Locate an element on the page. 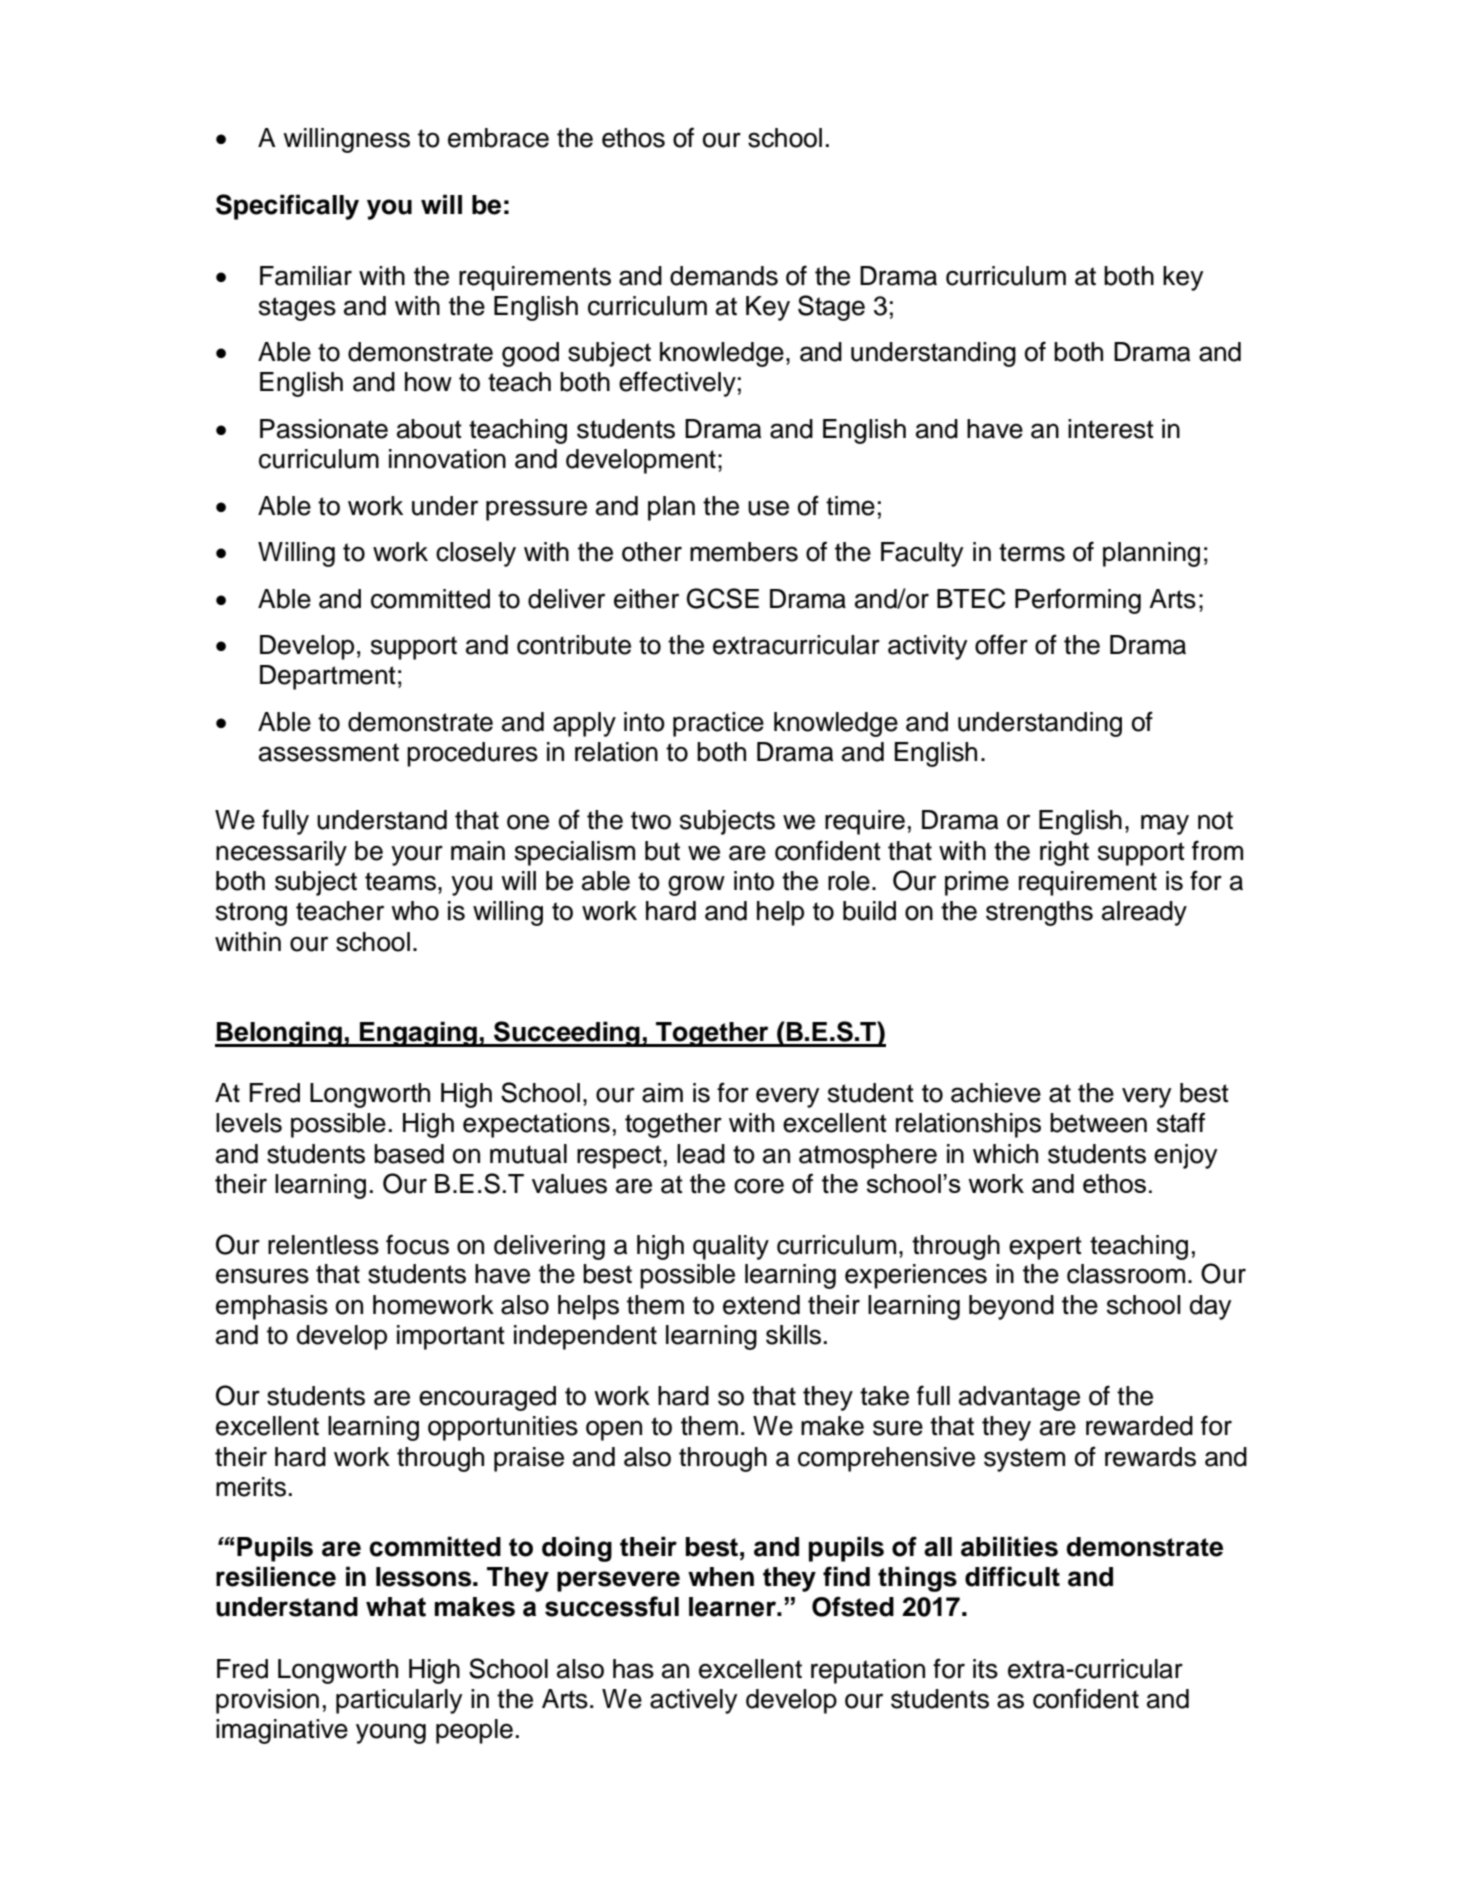 Image resolution: width=1466 pixels, height=1897 pixels. actively is located at coordinates (693, 1701).
